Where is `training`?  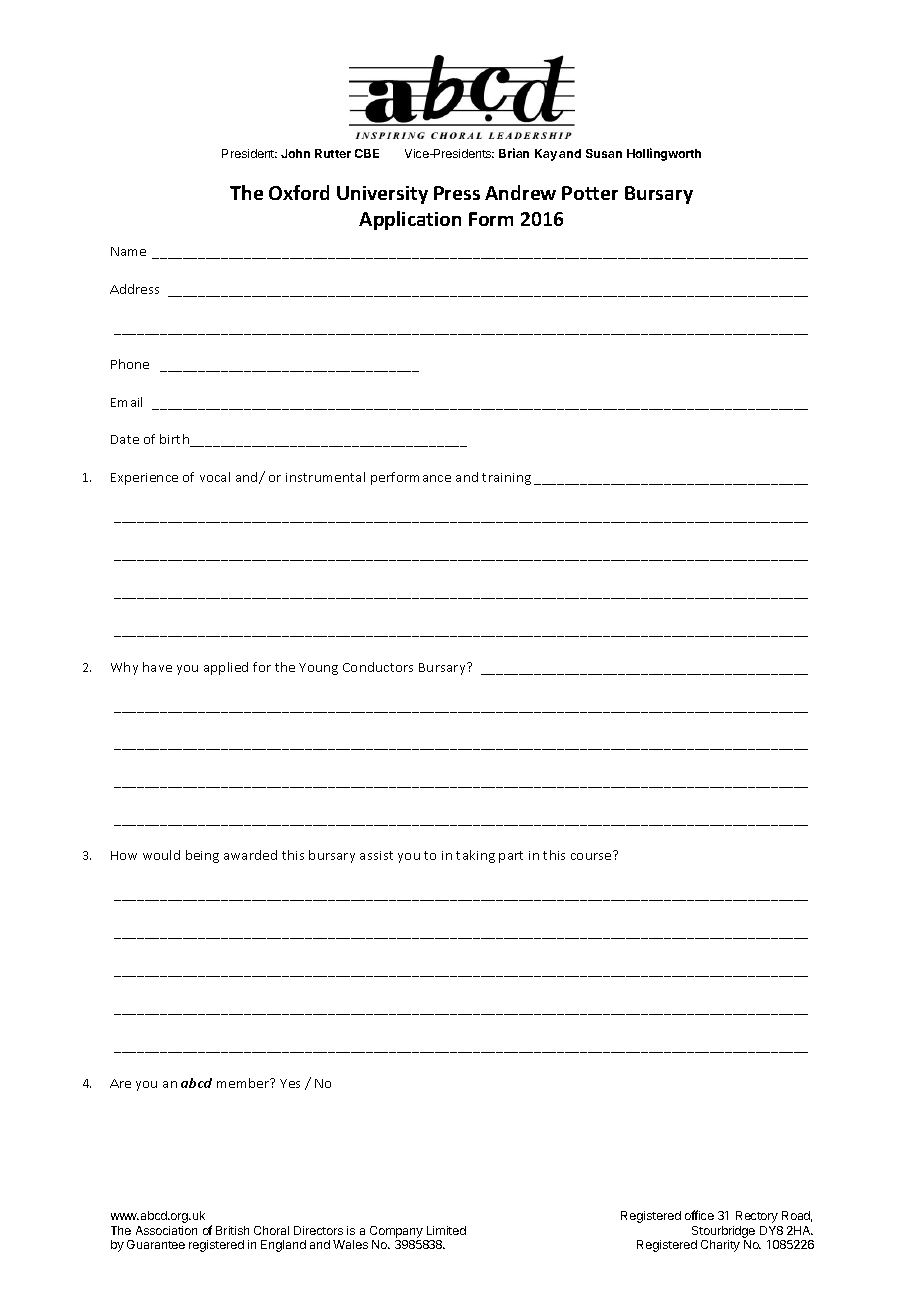 training is located at coordinates (506, 479).
